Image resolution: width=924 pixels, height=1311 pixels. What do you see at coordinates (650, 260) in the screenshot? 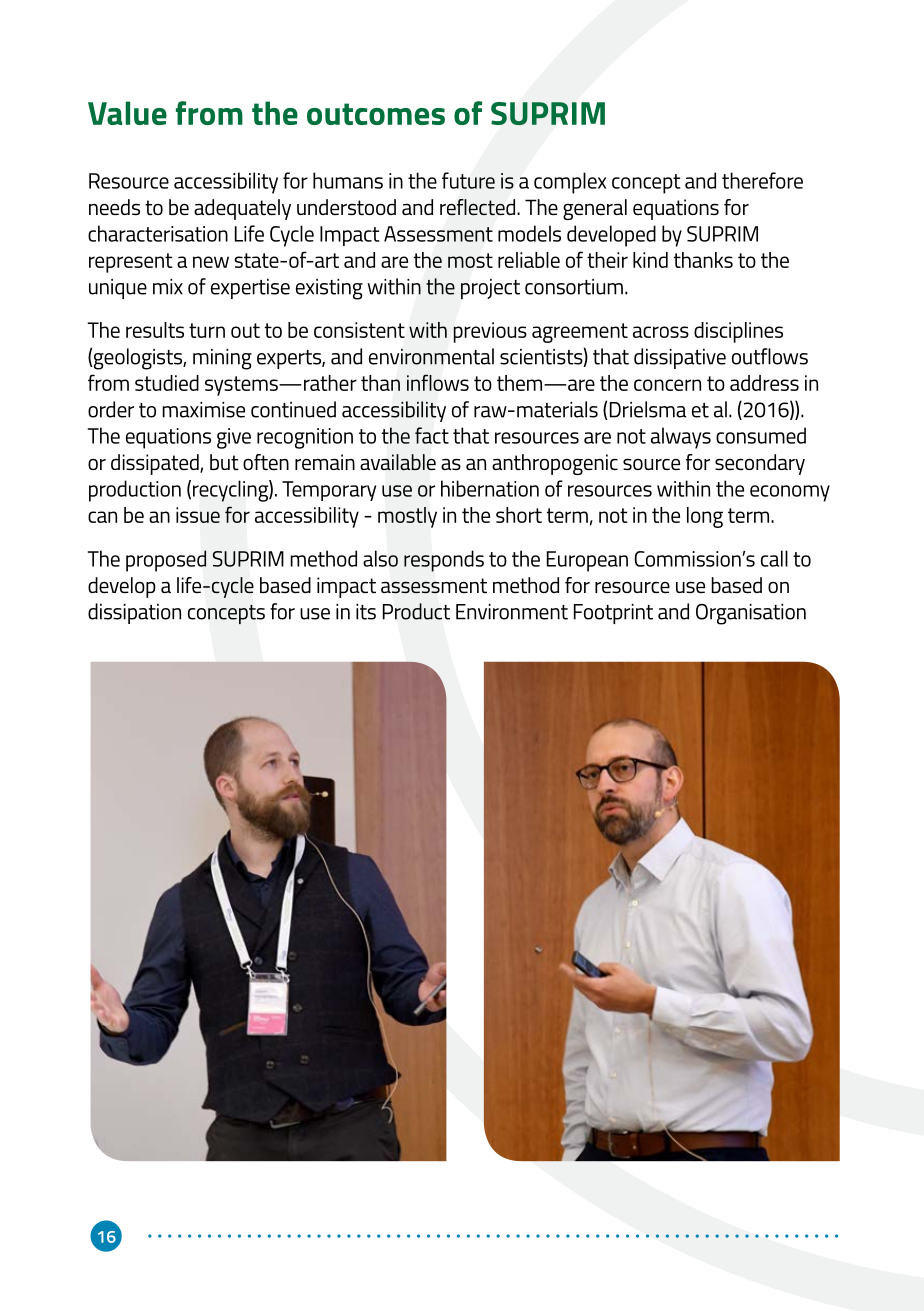
I see `kind` at bounding box center [650, 260].
